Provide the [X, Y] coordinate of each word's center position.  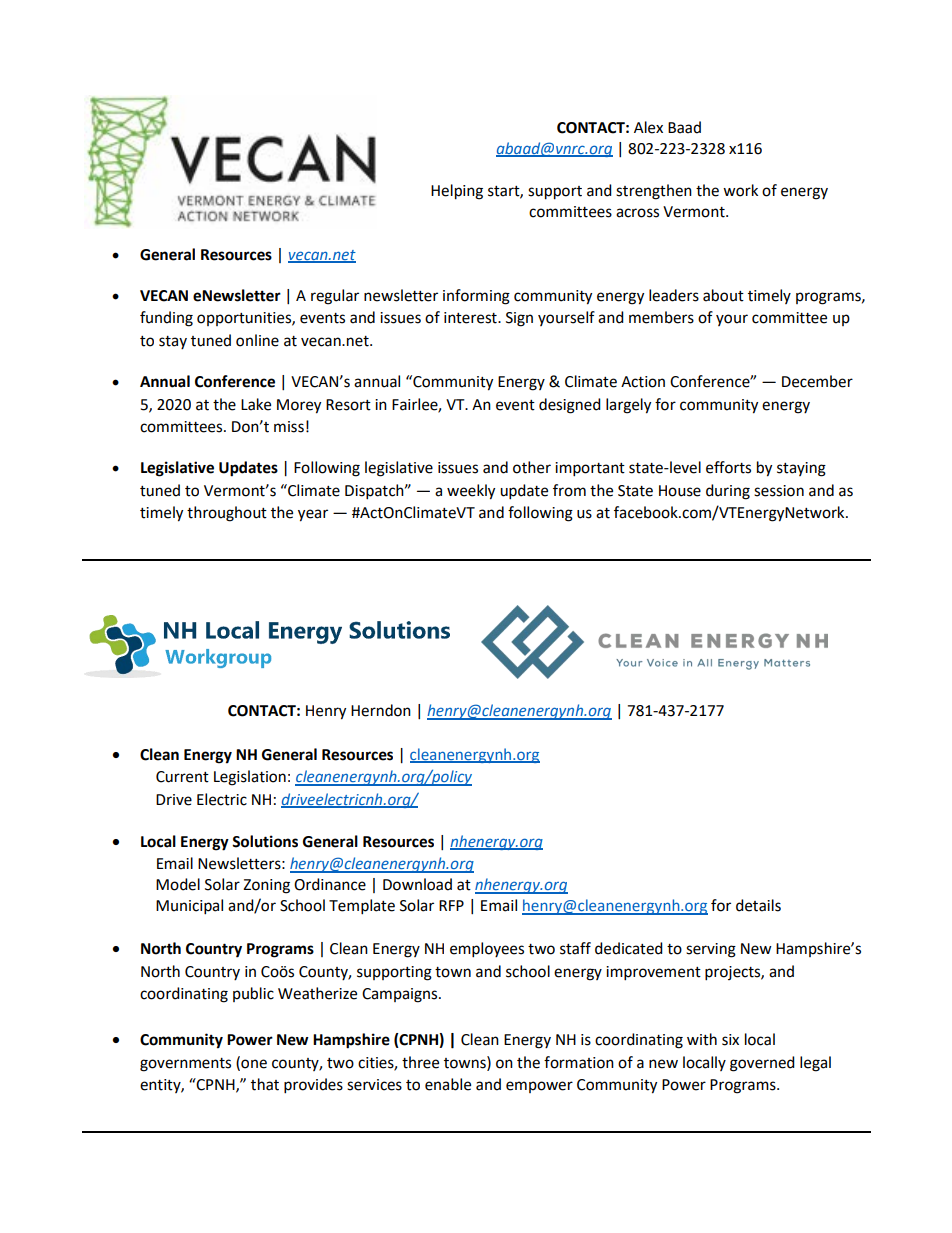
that [265, 1084]
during [728, 492]
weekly [471, 492]
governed [762, 1064]
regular [335, 297]
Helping [457, 192]
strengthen [654, 192]
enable [448, 1084]
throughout [227, 514]
